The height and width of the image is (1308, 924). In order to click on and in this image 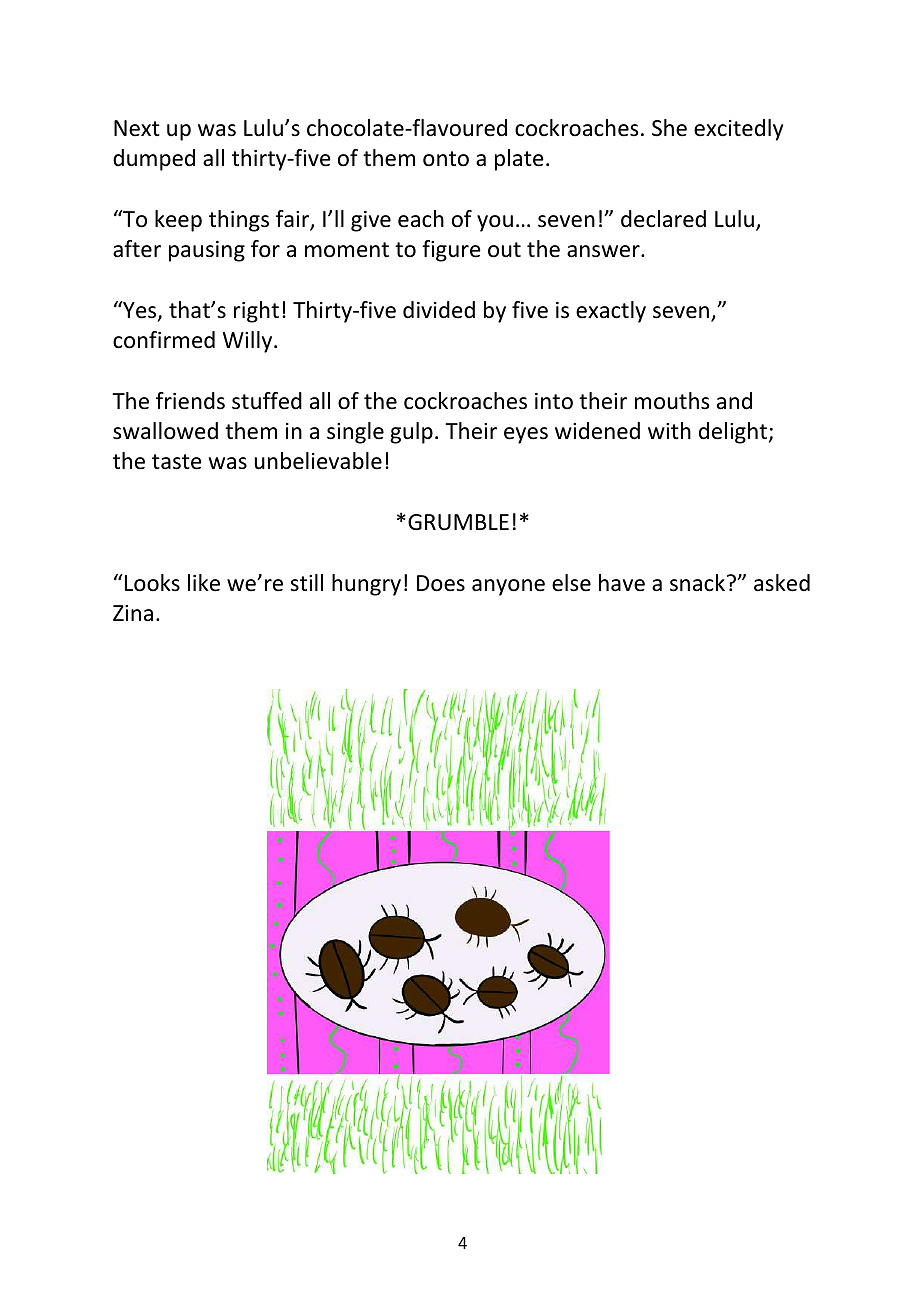, I will do `click(734, 401)`.
